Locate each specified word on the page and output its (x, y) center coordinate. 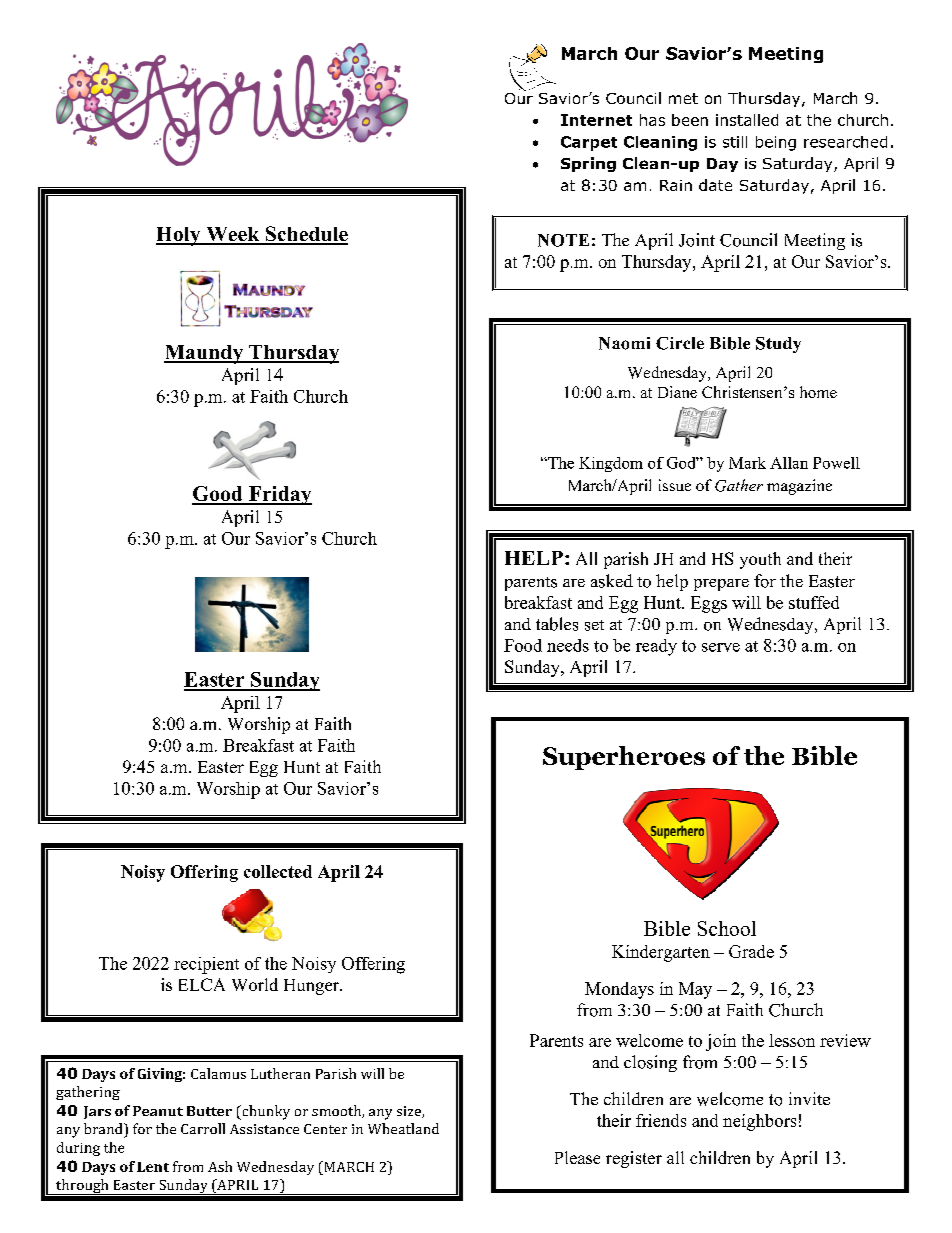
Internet (596, 120)
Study (778, 345)
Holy (179, 236)
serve (721, 647)
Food (523, 645)
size (410, 1112)
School (727, 928)
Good (218, 495)
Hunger (312, 987)
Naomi (624, 343)
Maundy (205, 354)
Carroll (203, 1128)
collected (278, 871)
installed (747, 120)
